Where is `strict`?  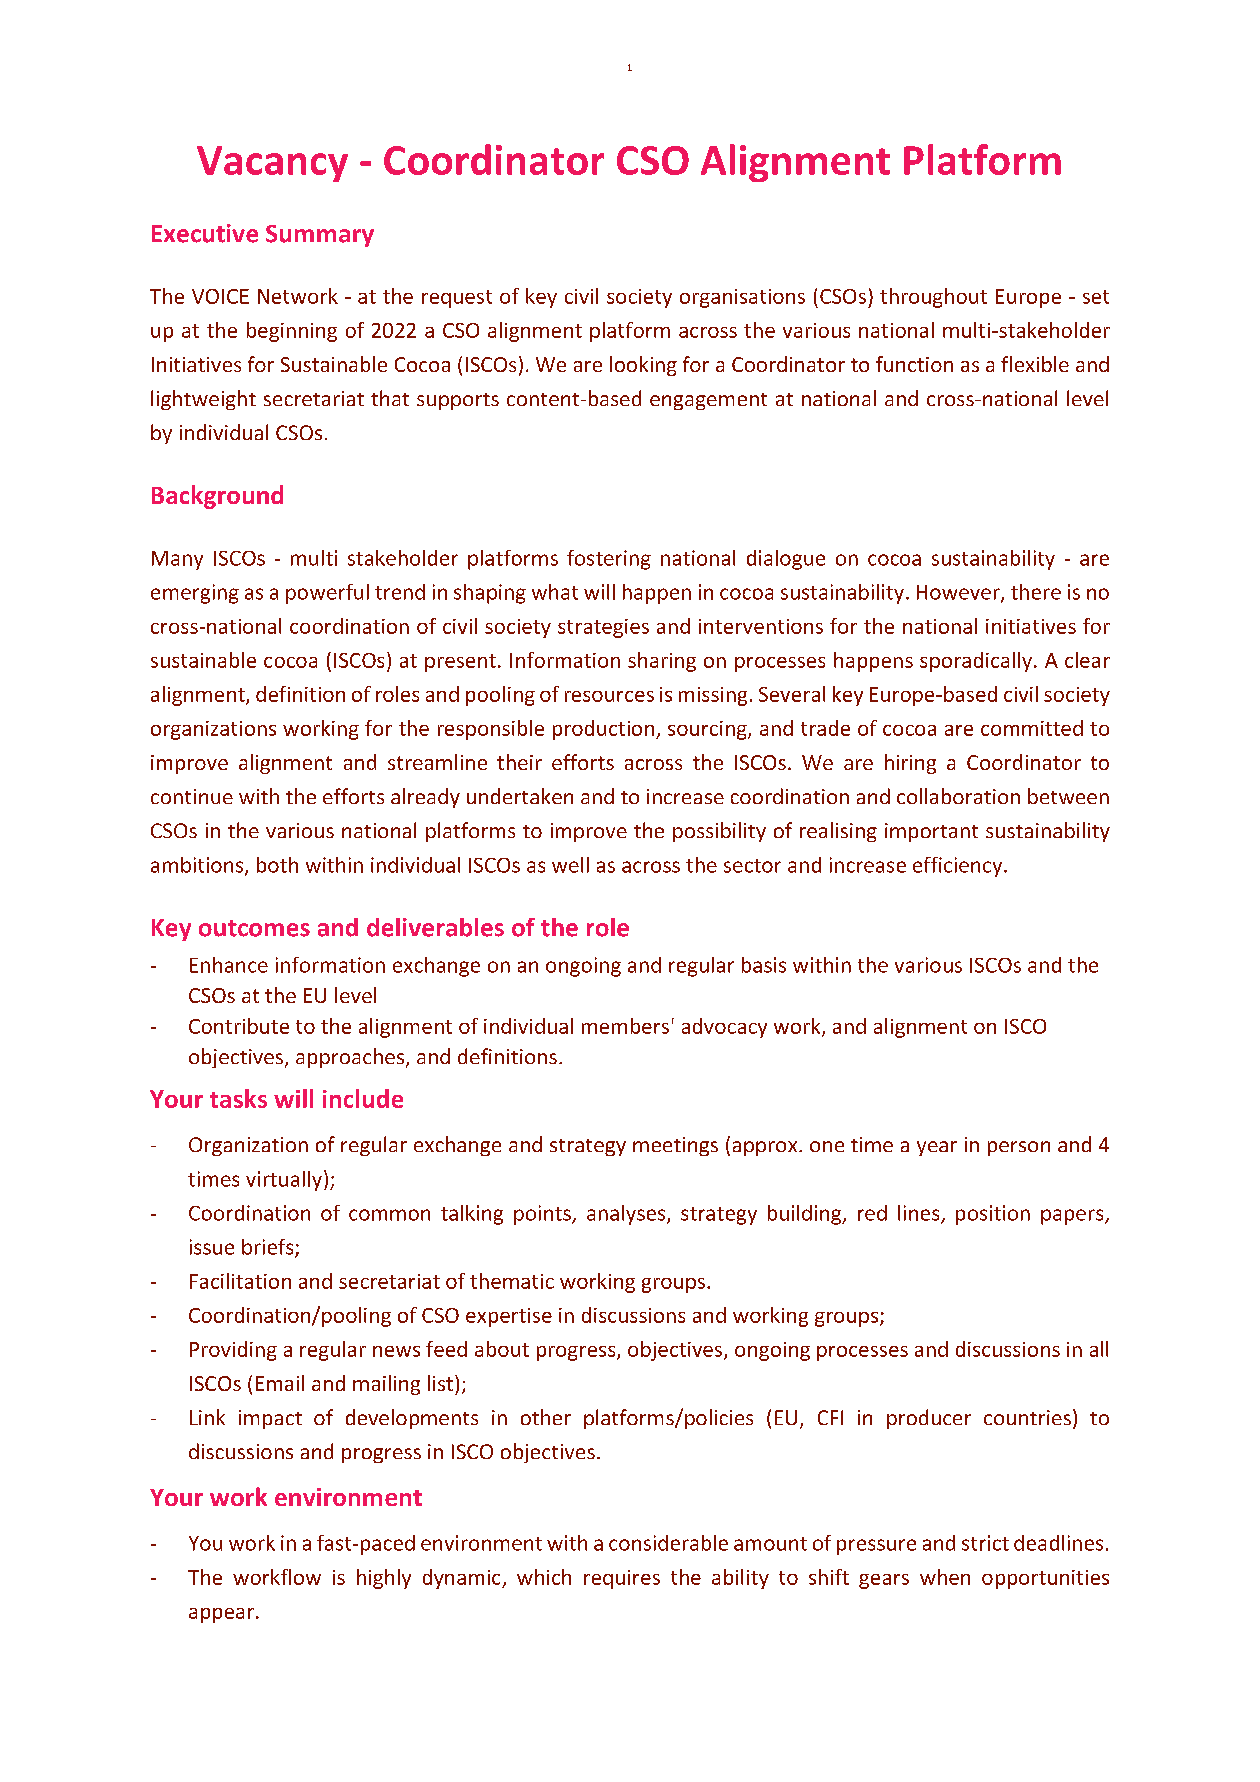
strict is located at coordinates (985, 1543).
